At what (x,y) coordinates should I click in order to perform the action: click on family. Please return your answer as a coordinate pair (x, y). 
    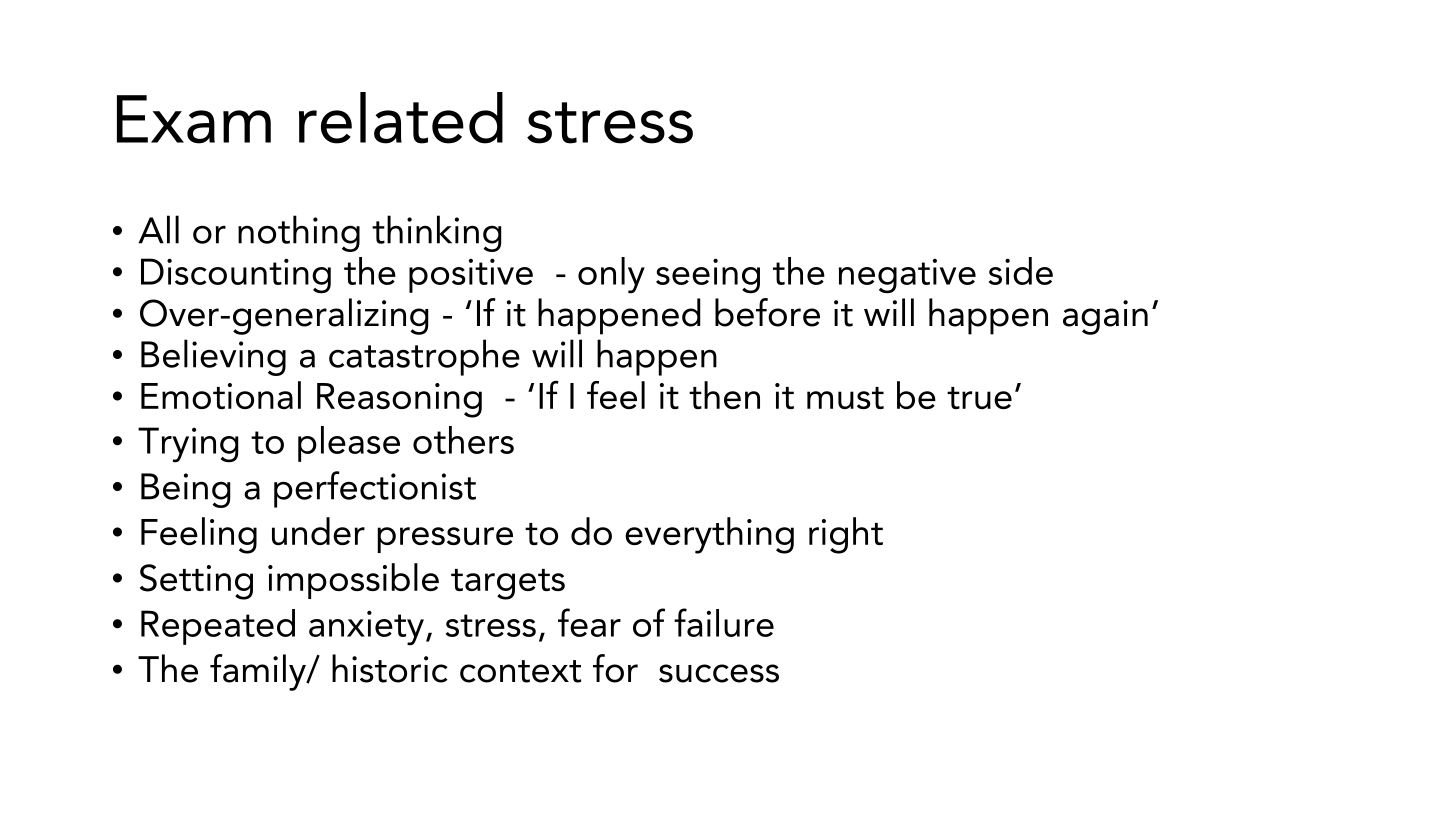
    Looking at the image, I should click on (259, 672).
